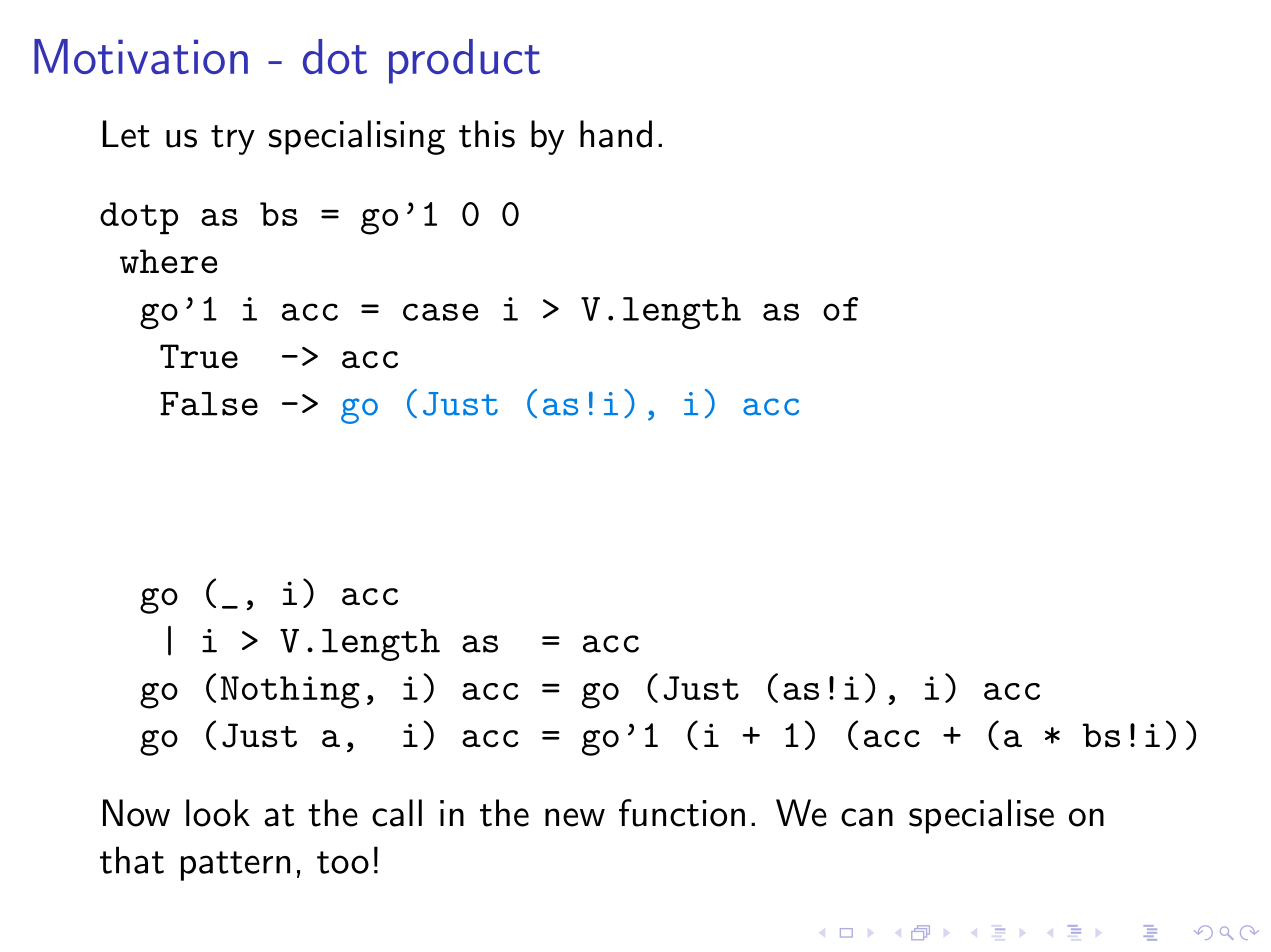  What do you see at coordinates (575, 817) in the screenshot?
I see `new` at bounding box center [575, 817].
